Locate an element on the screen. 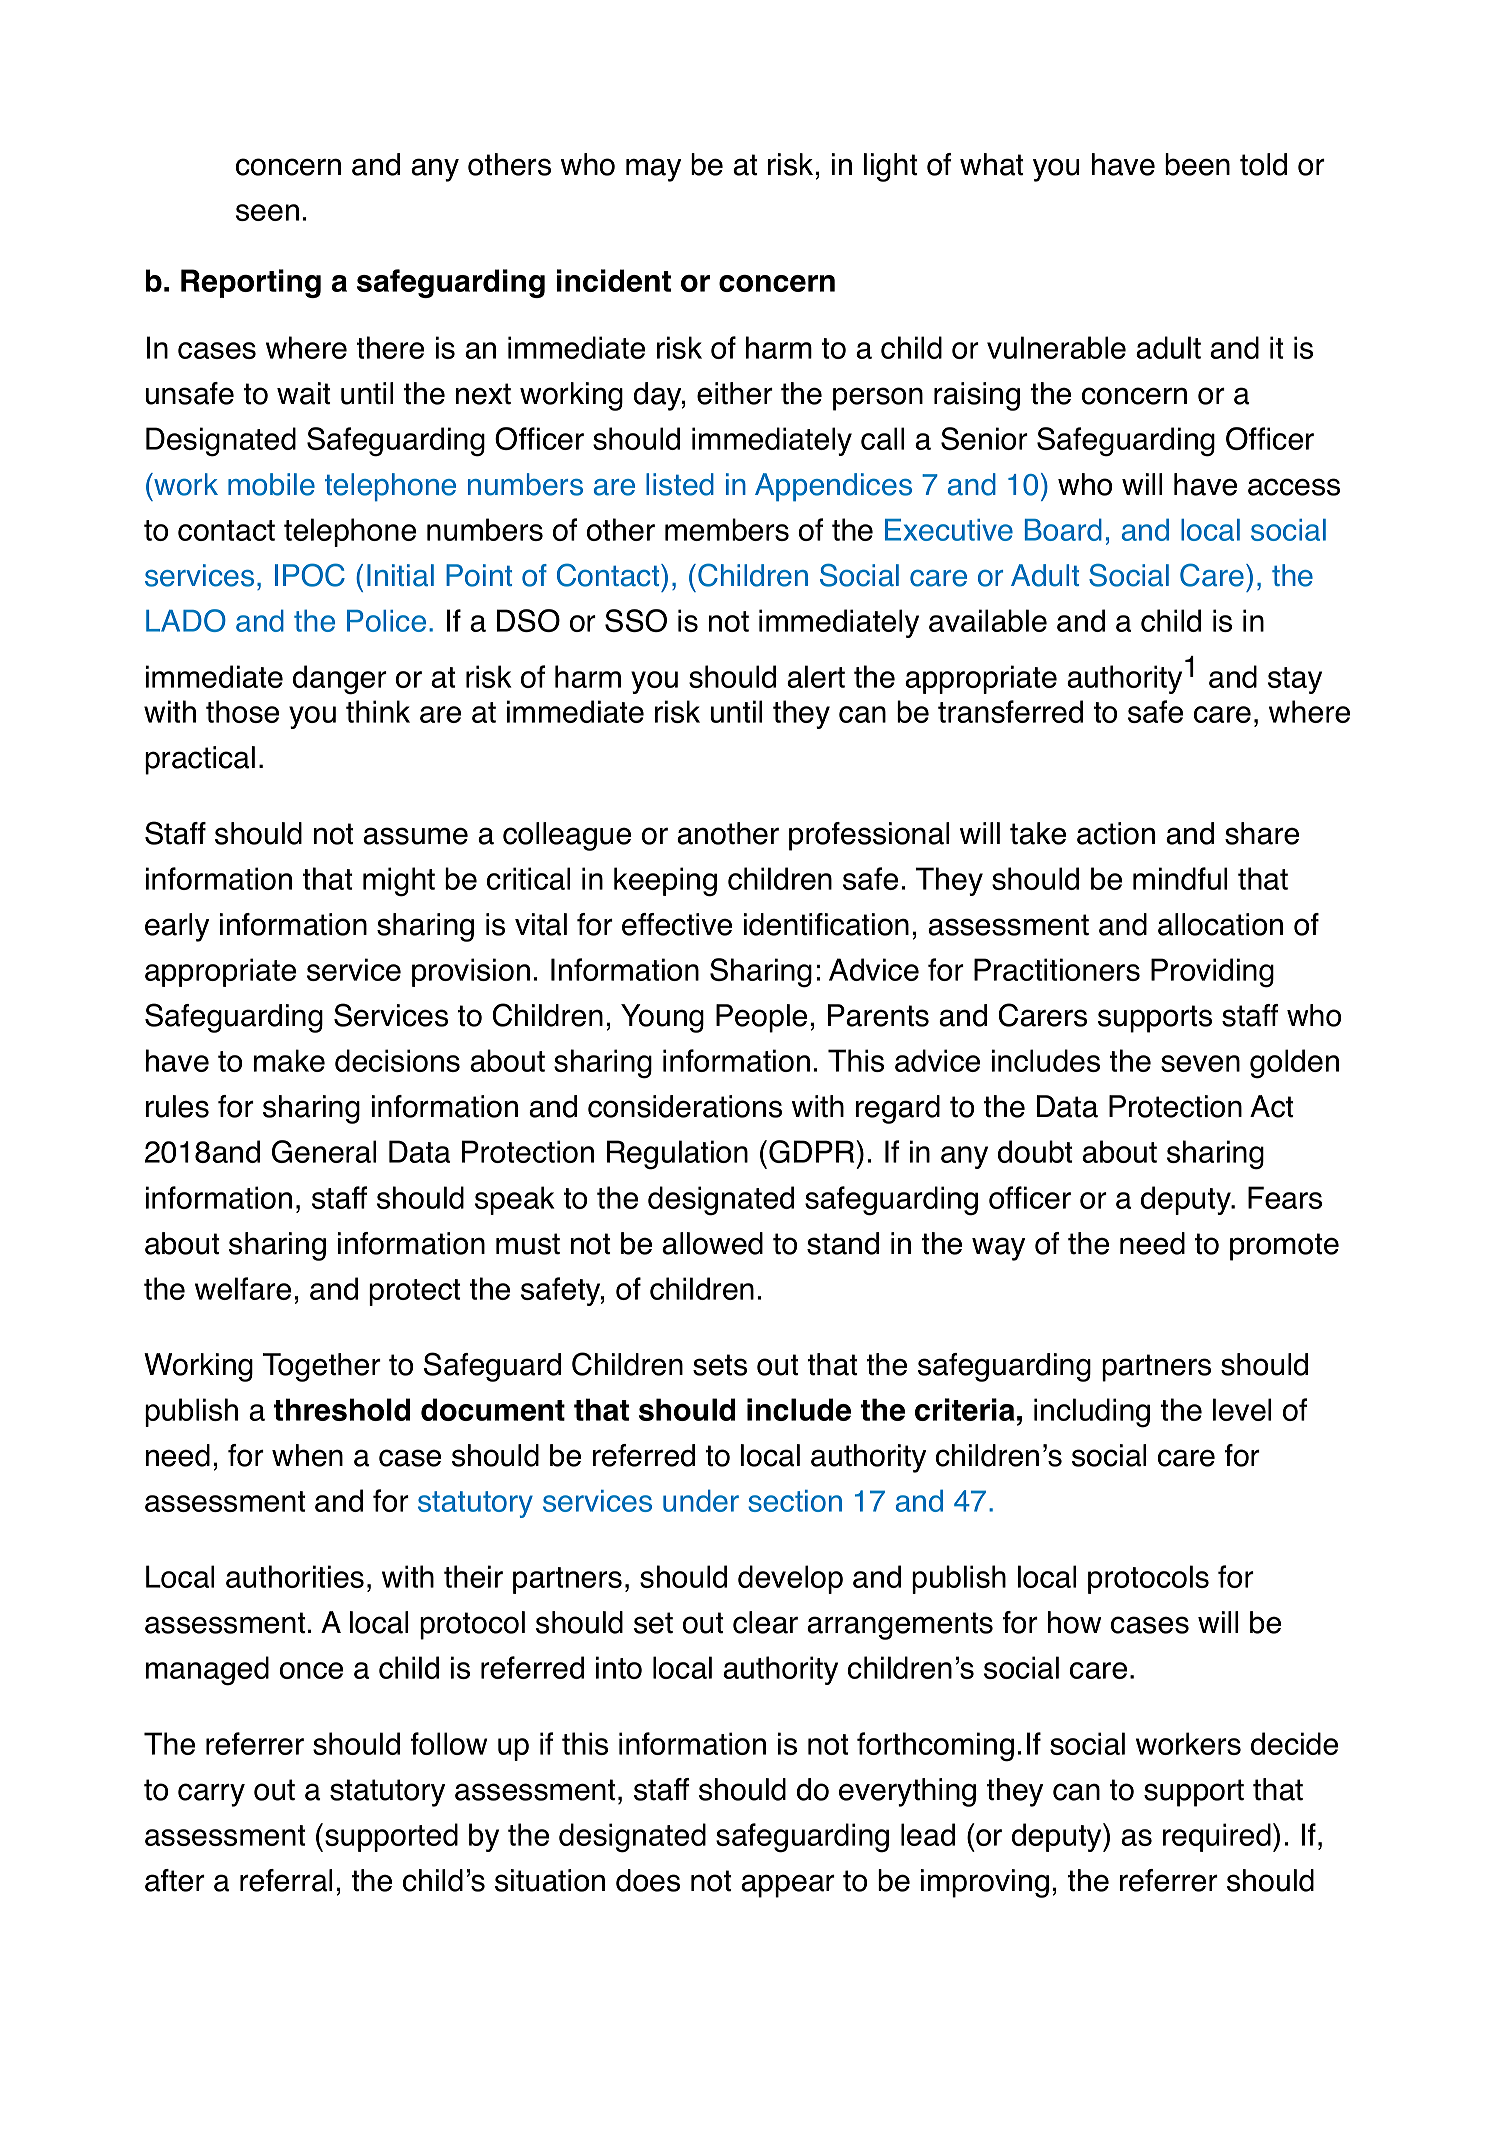  referral is located at coordinates (286, 1880).
